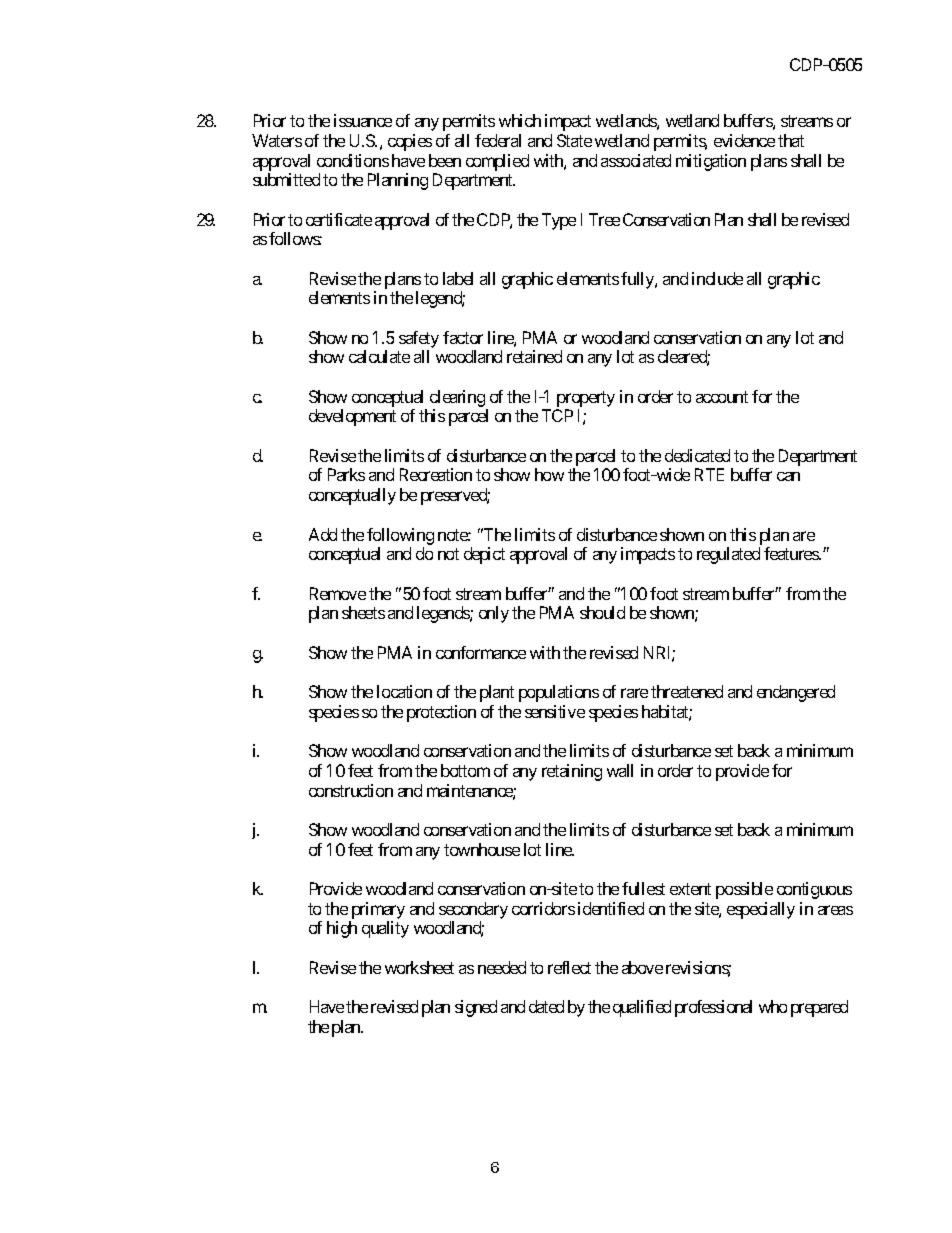 The image size is (952, 1233). What do you see at coordinates (559, 693) in the document?
I see `populations` at bounding box center [559, 693].
